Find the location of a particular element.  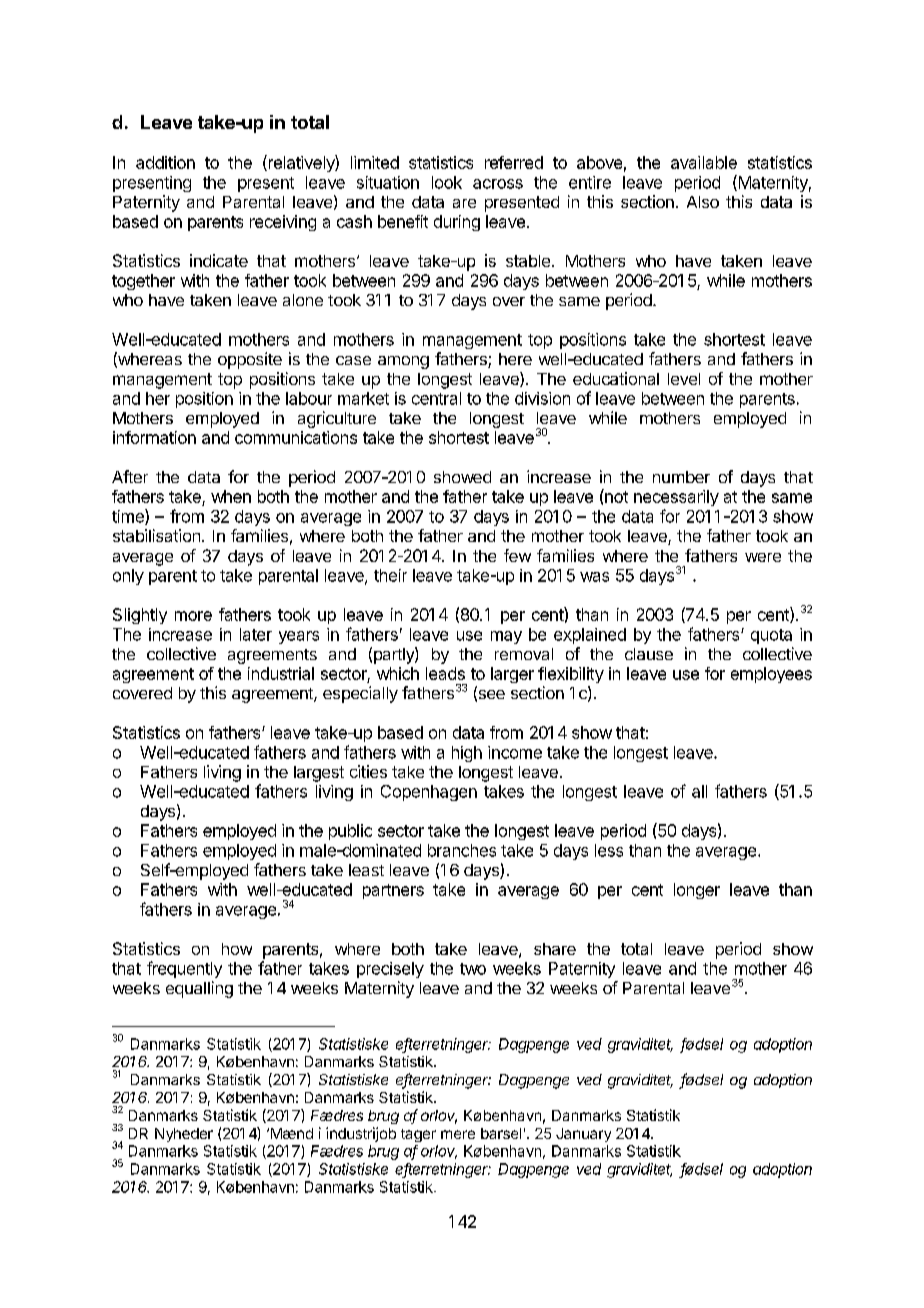

clause is located at coordinates (649, 654).
